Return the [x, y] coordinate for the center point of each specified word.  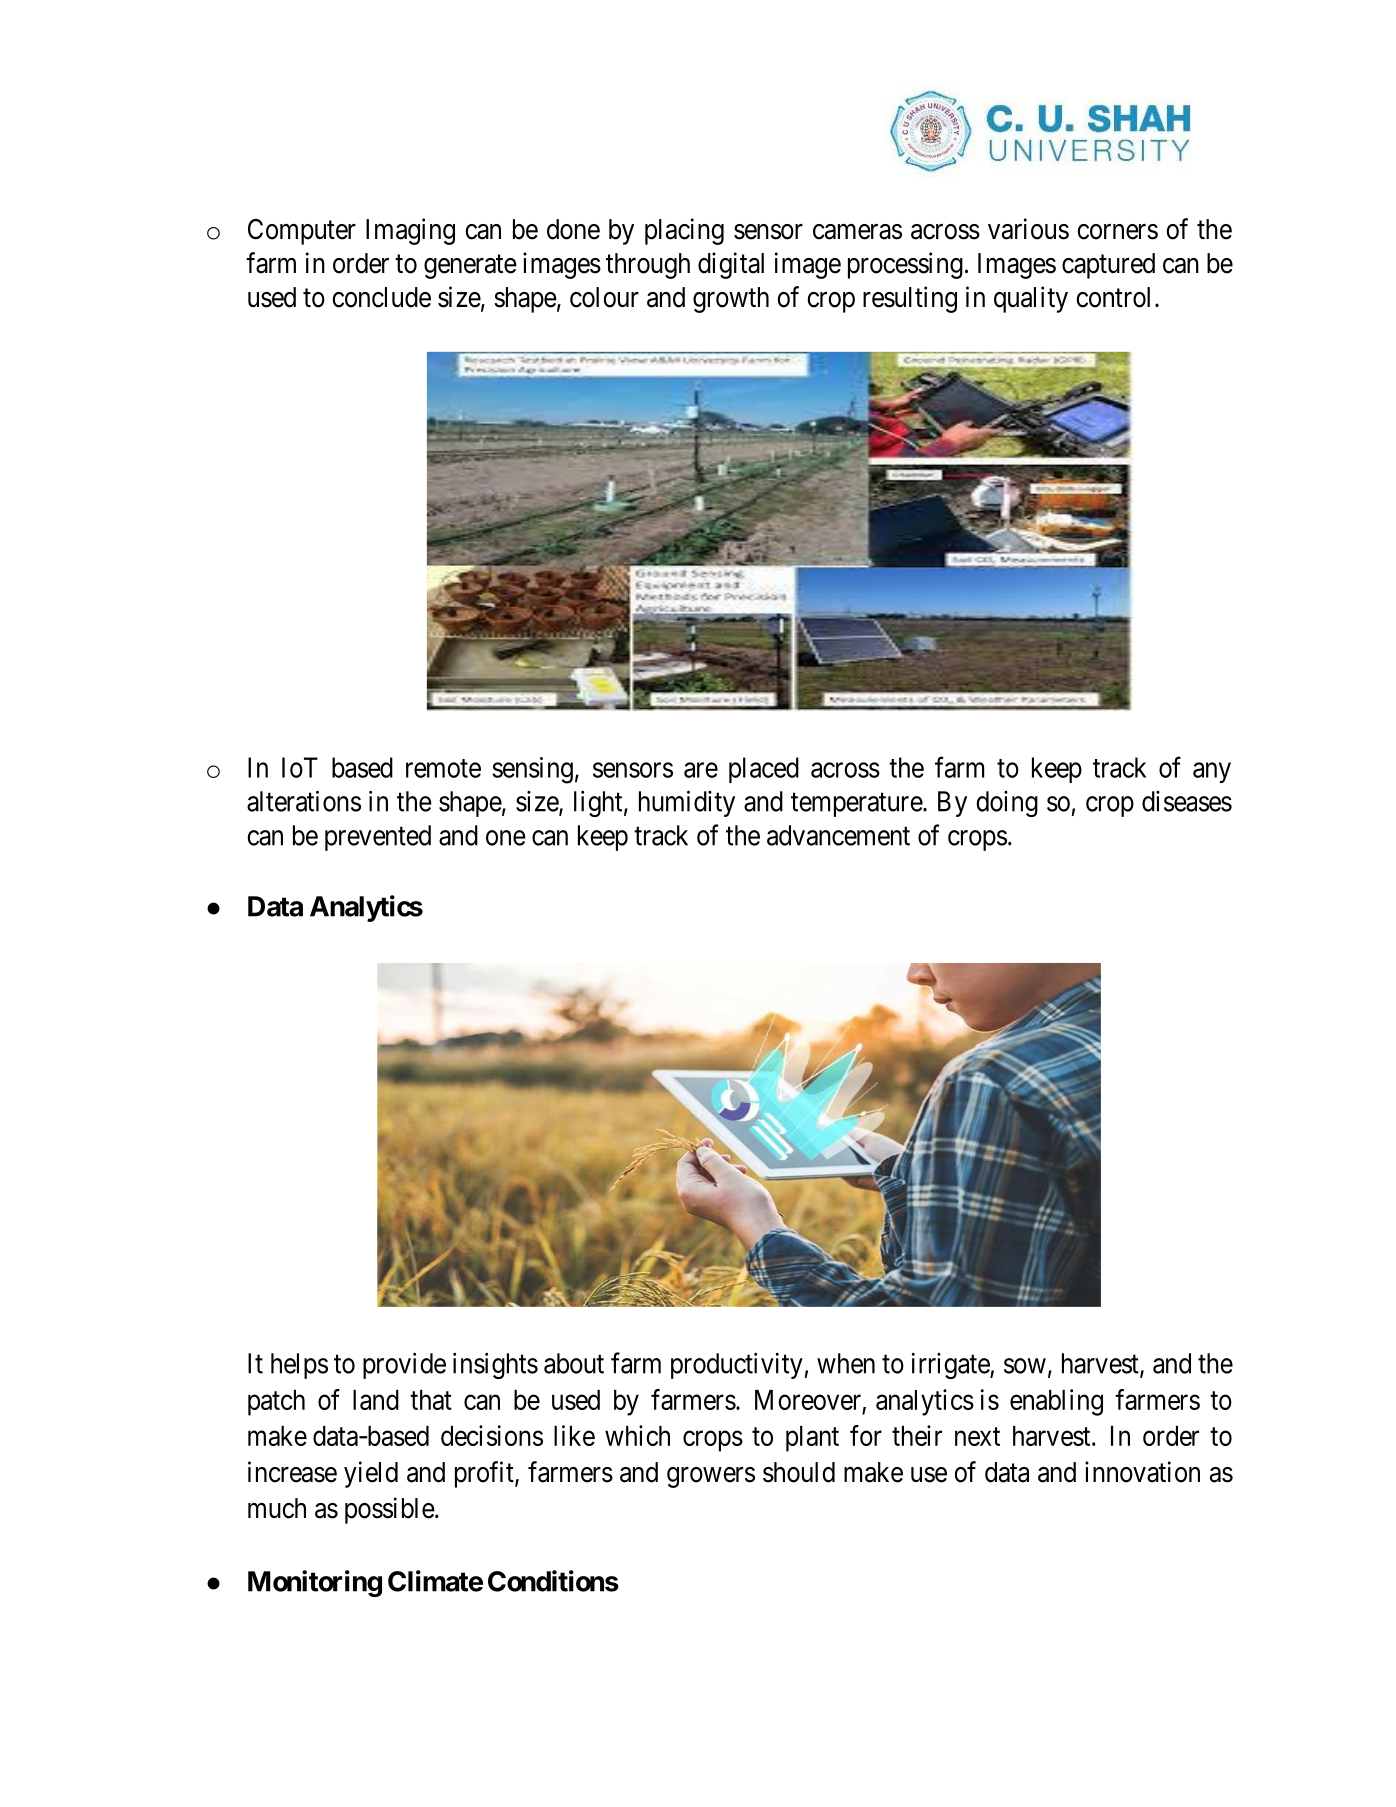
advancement [838, 835]
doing [1007, 804]
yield [371, 1474]
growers [711, 1477]
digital [731, 265]
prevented [378, 838]
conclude [381, 297]
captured [1108, 266]
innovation [1142, 1472]
